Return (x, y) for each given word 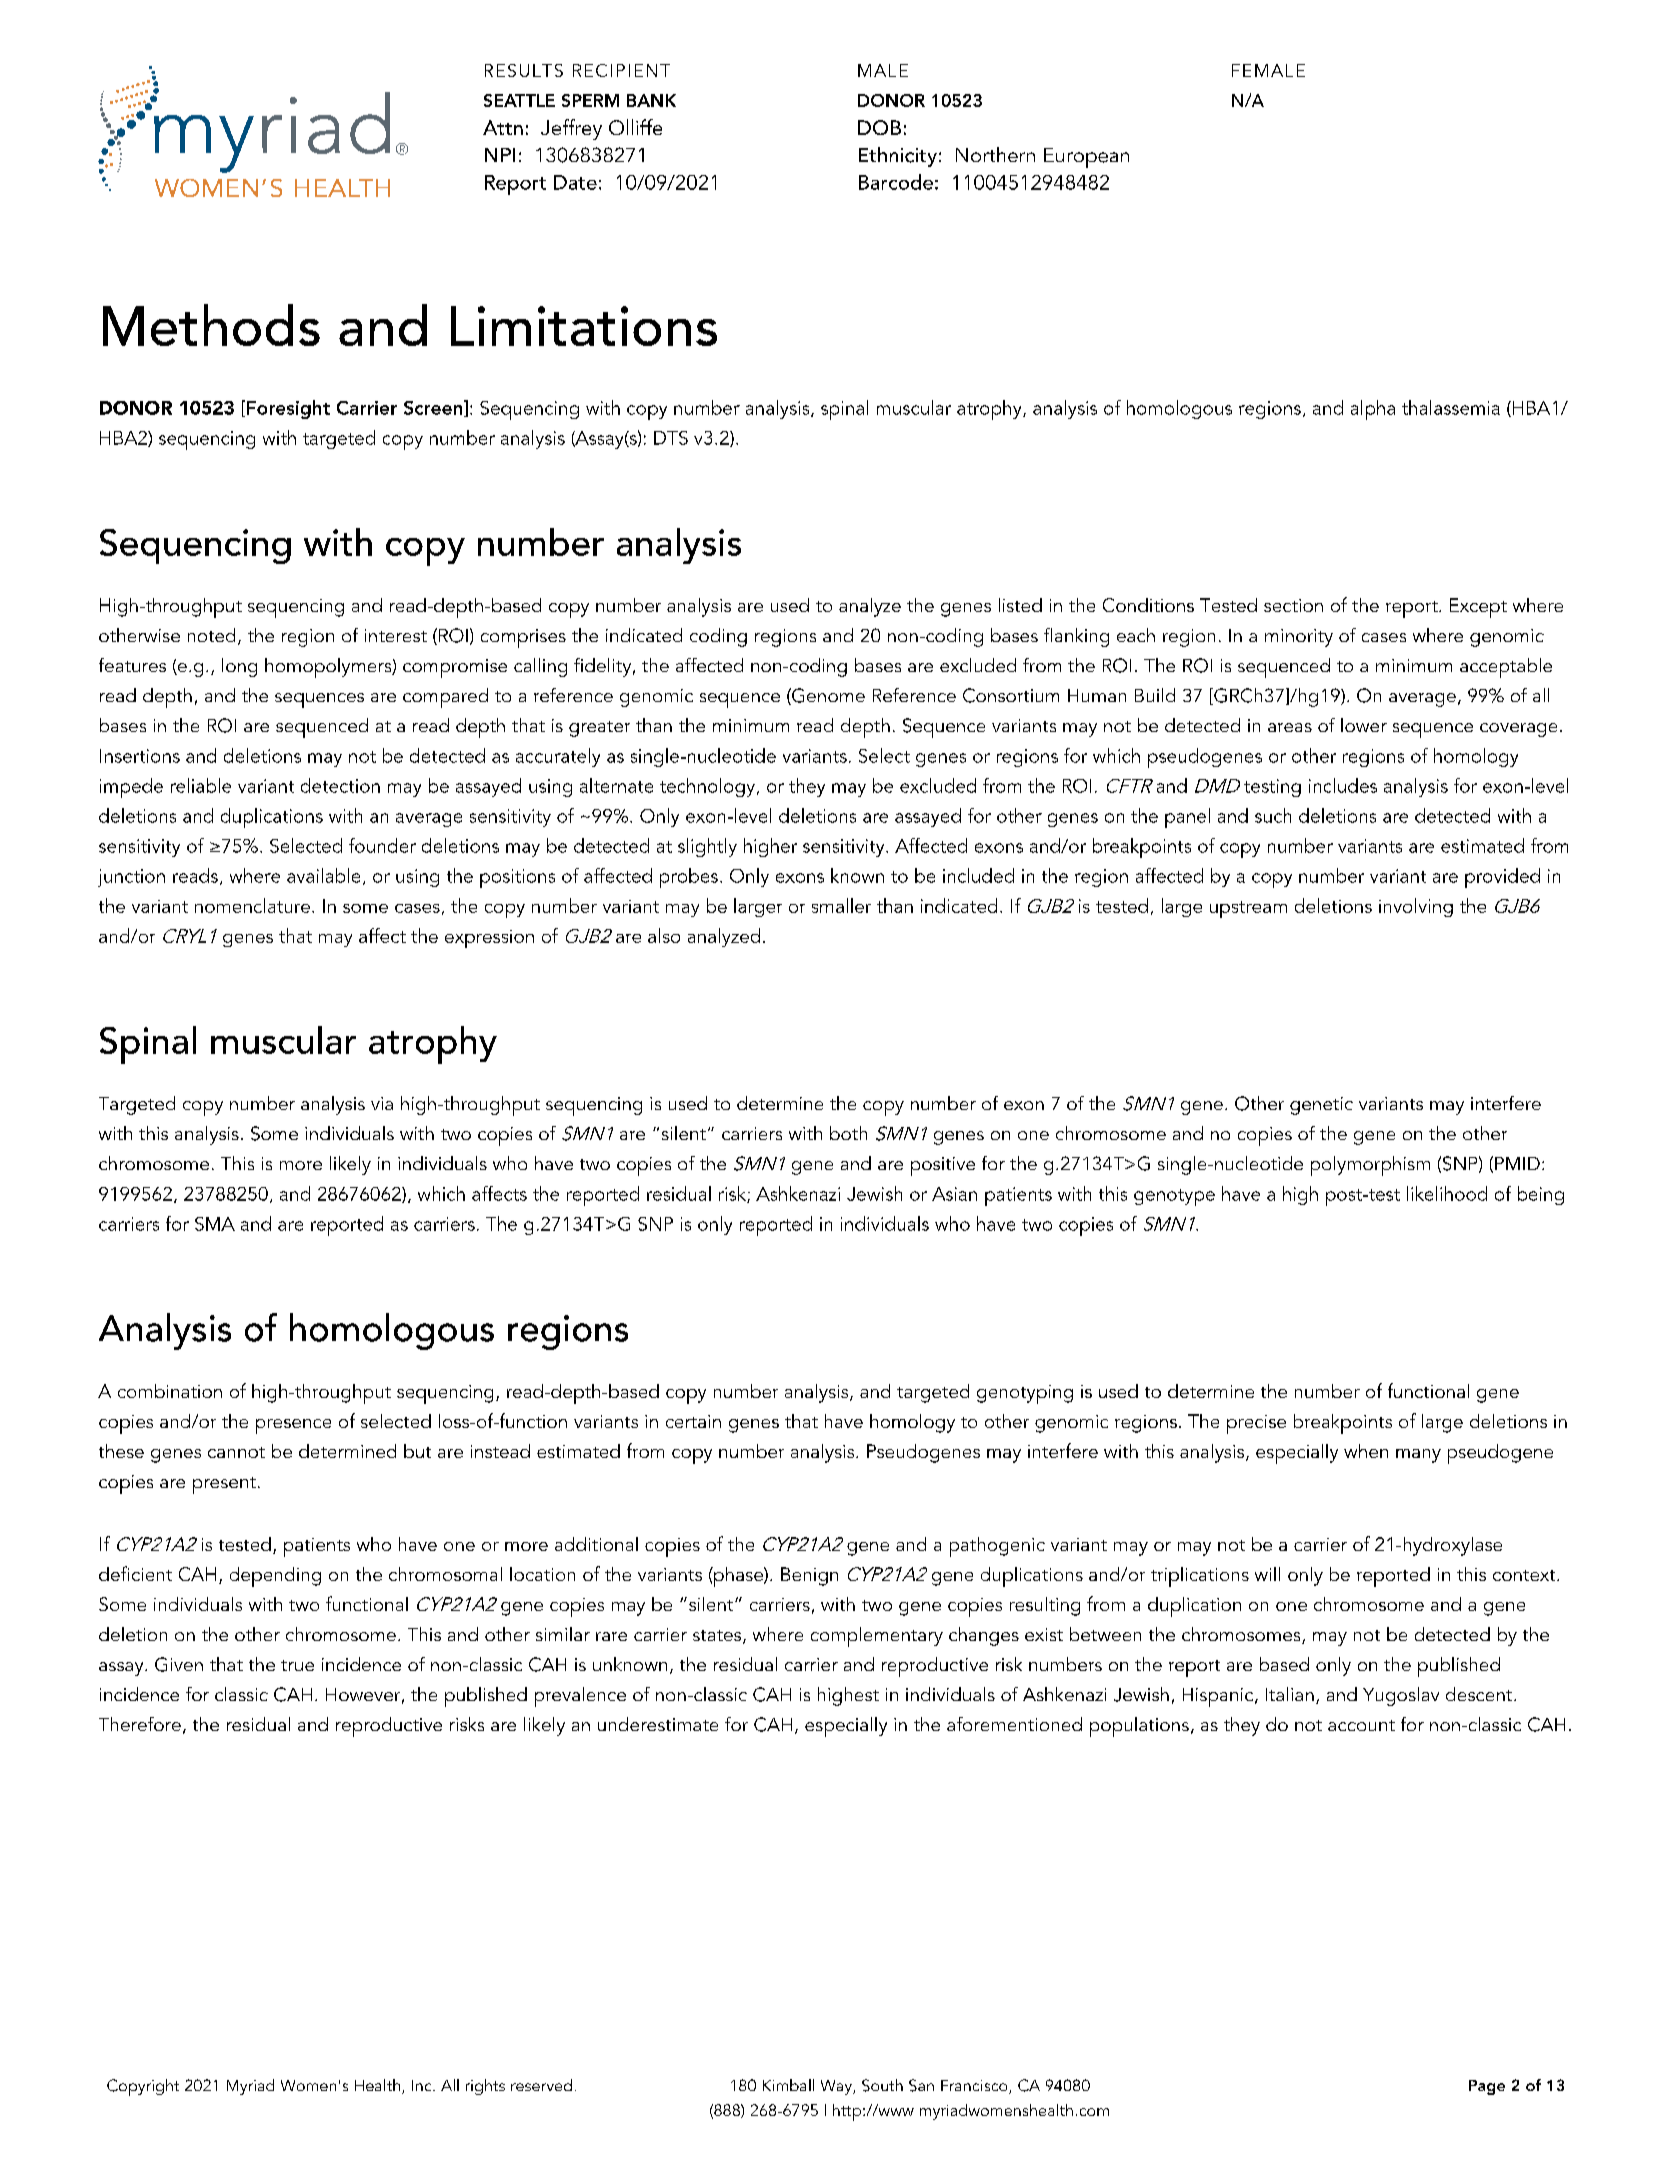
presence (293, 1426)
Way (837, 2087)
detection (340, 785)
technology (709, 787)
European (1086, 158)
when (1366, 1451)
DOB (879, 127)
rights (485, 2087)
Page (1487, 2087)
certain (693, 1421)
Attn (503, 127)
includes (1343, 785)
